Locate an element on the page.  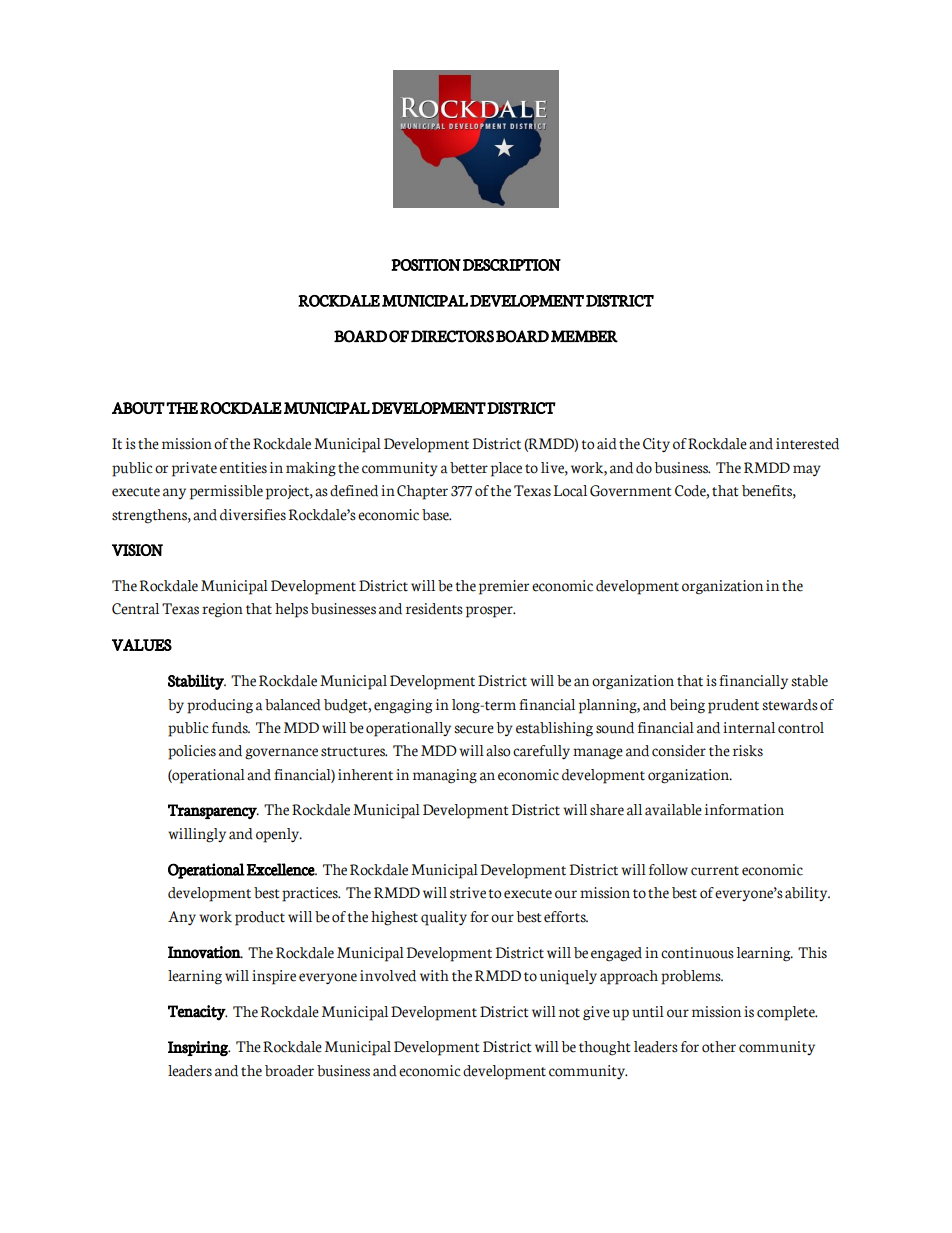
MEMBER is located at coordinates (584, 336).
